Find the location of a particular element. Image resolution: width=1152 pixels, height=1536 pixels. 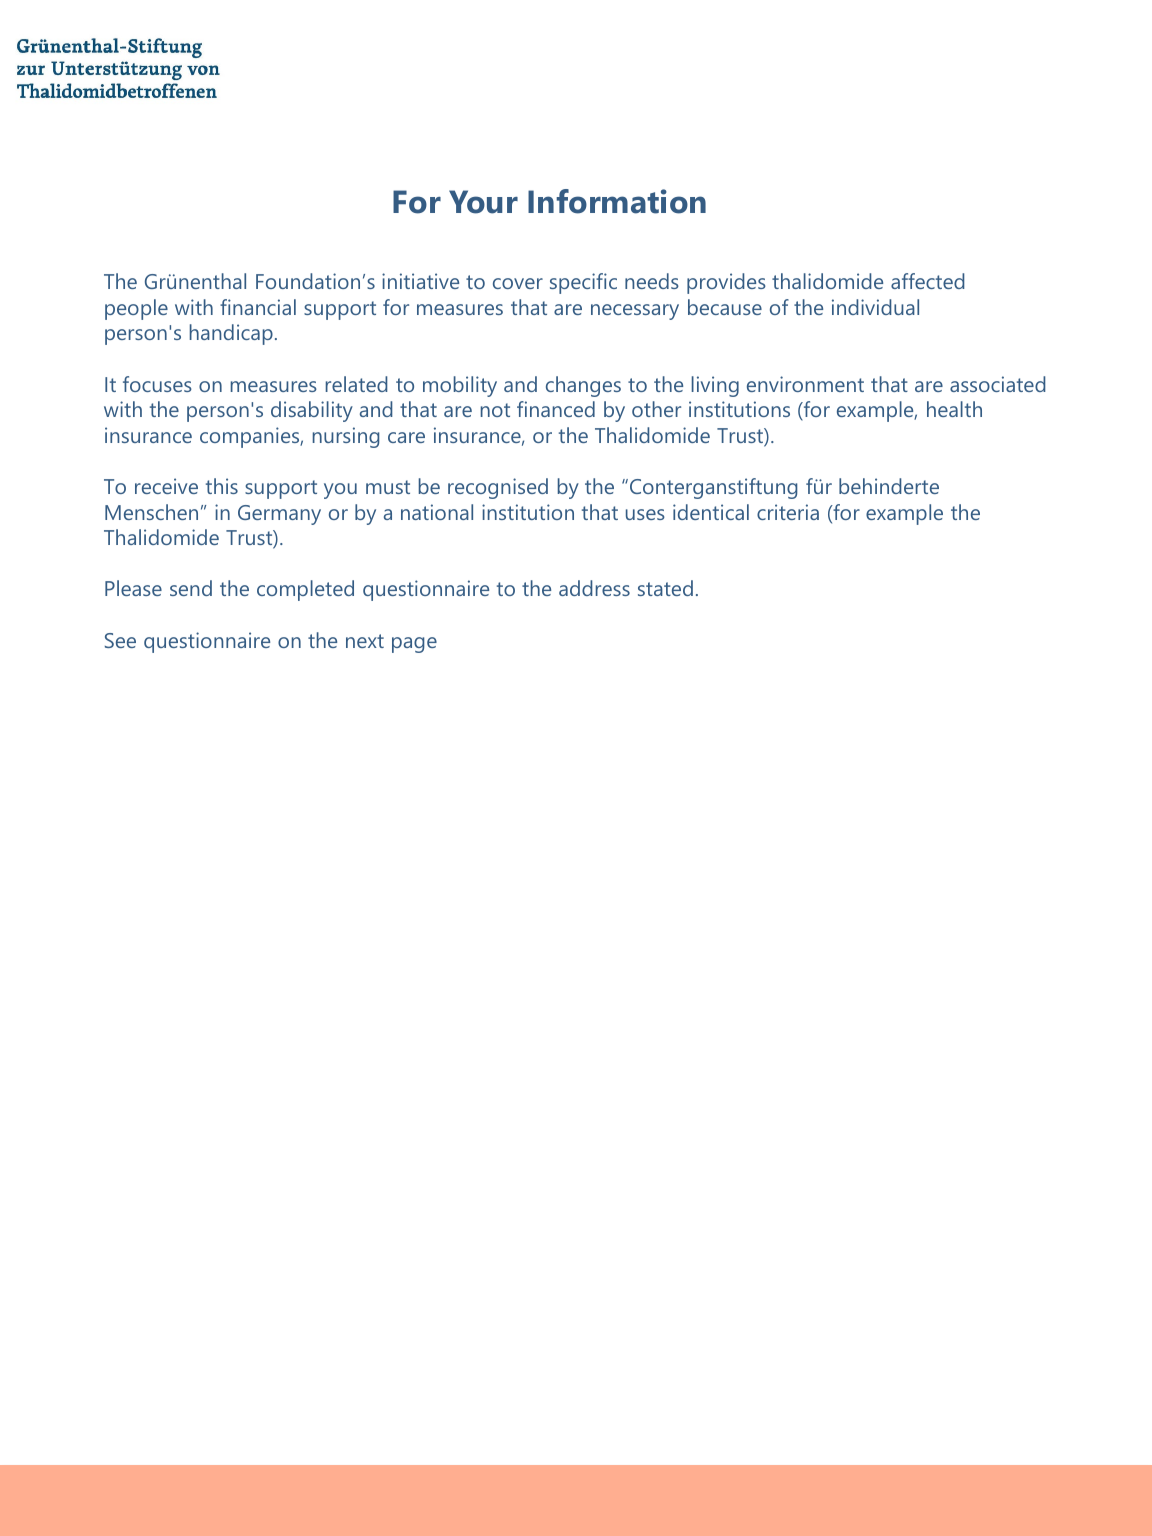

affected is located at coordinates (928, 281).
